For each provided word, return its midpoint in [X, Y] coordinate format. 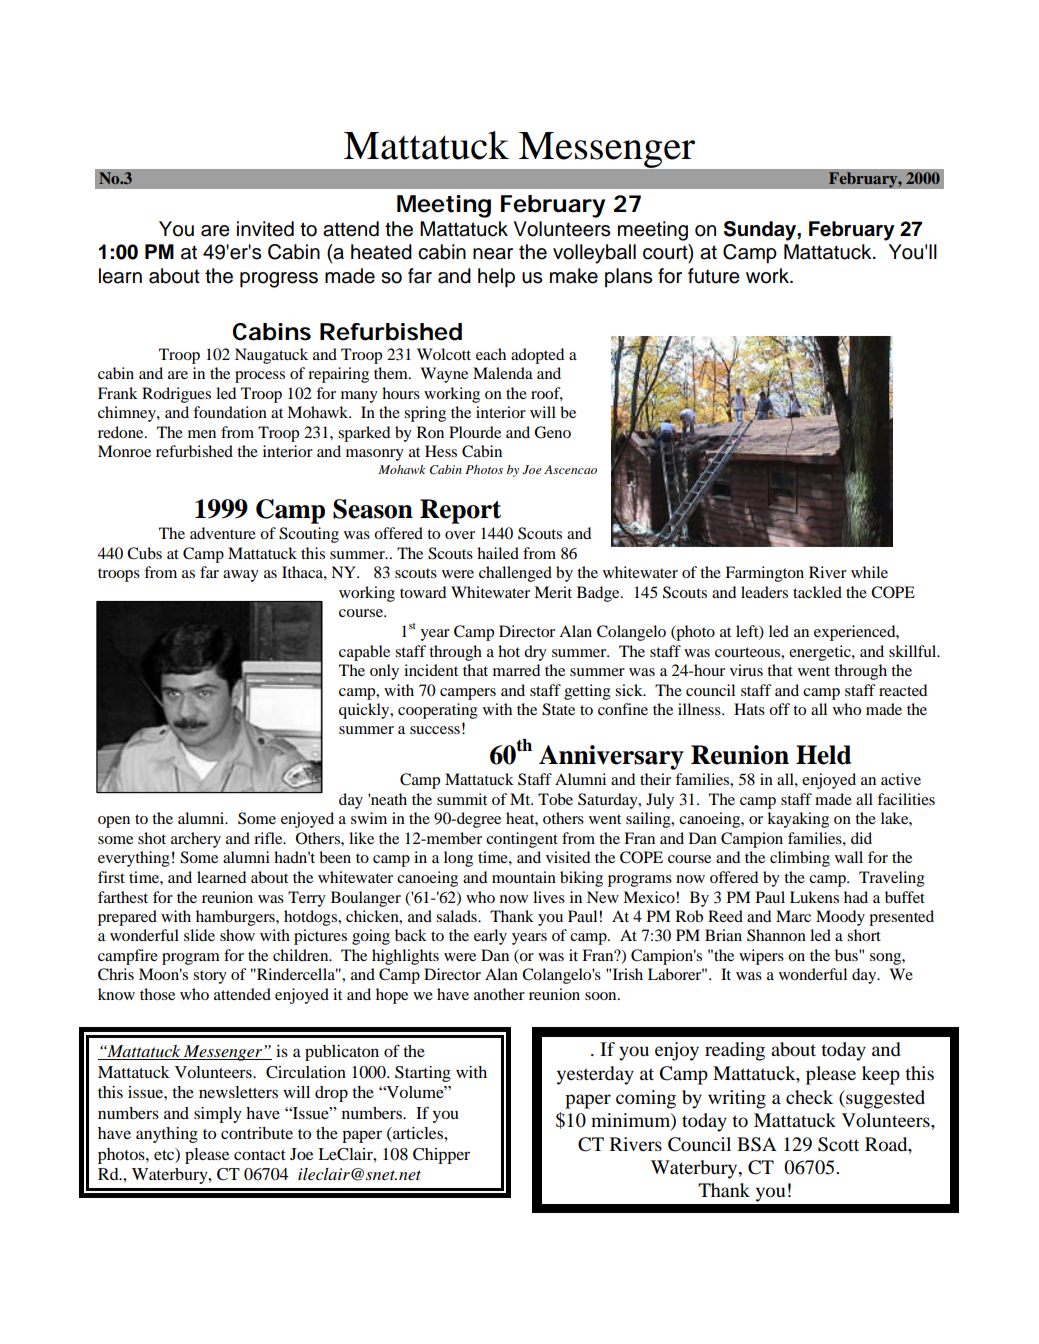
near [493, 254]
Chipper [441, 1156]
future [714, 276]
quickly [365, 711]
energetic [821, 653]
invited [265, 229]
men [202, 434]
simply [218, 1115]
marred [516, 670]
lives [549, 897]
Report [460, 511]
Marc [793, 916]
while [869, 572]
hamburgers [236, 918]
